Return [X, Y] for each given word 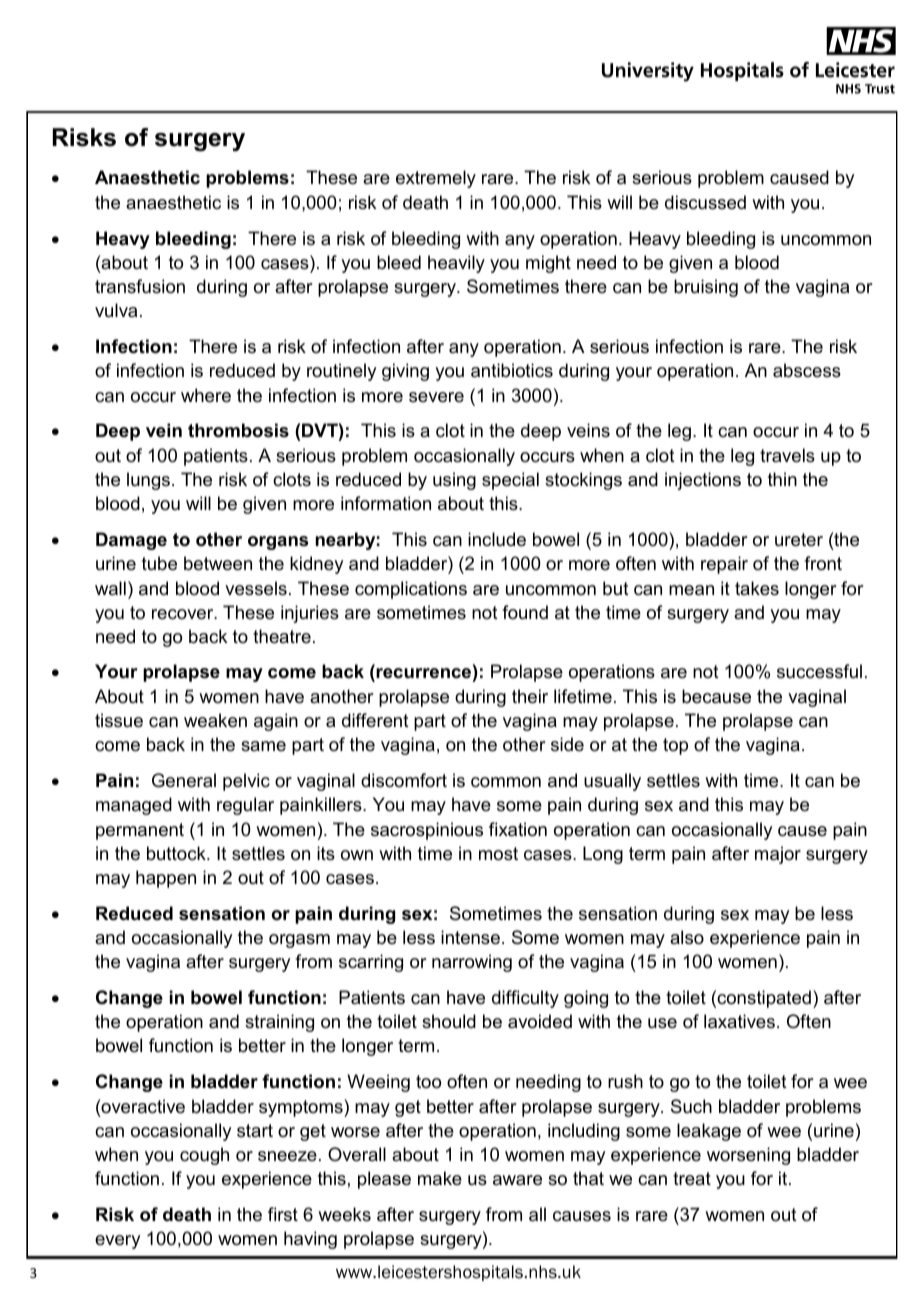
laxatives [739, 1021]
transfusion [140, 286]
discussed [705, 202]
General [184, 780]
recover [184, 614]
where [206, 395]
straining [279, 1023]
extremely [436, 179]
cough [204, 1156]
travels [787, 455]
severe [436, 397]
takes [757, 588]
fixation [518, 829]
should [449, 1021]
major [778, 855]
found [525, 612]
